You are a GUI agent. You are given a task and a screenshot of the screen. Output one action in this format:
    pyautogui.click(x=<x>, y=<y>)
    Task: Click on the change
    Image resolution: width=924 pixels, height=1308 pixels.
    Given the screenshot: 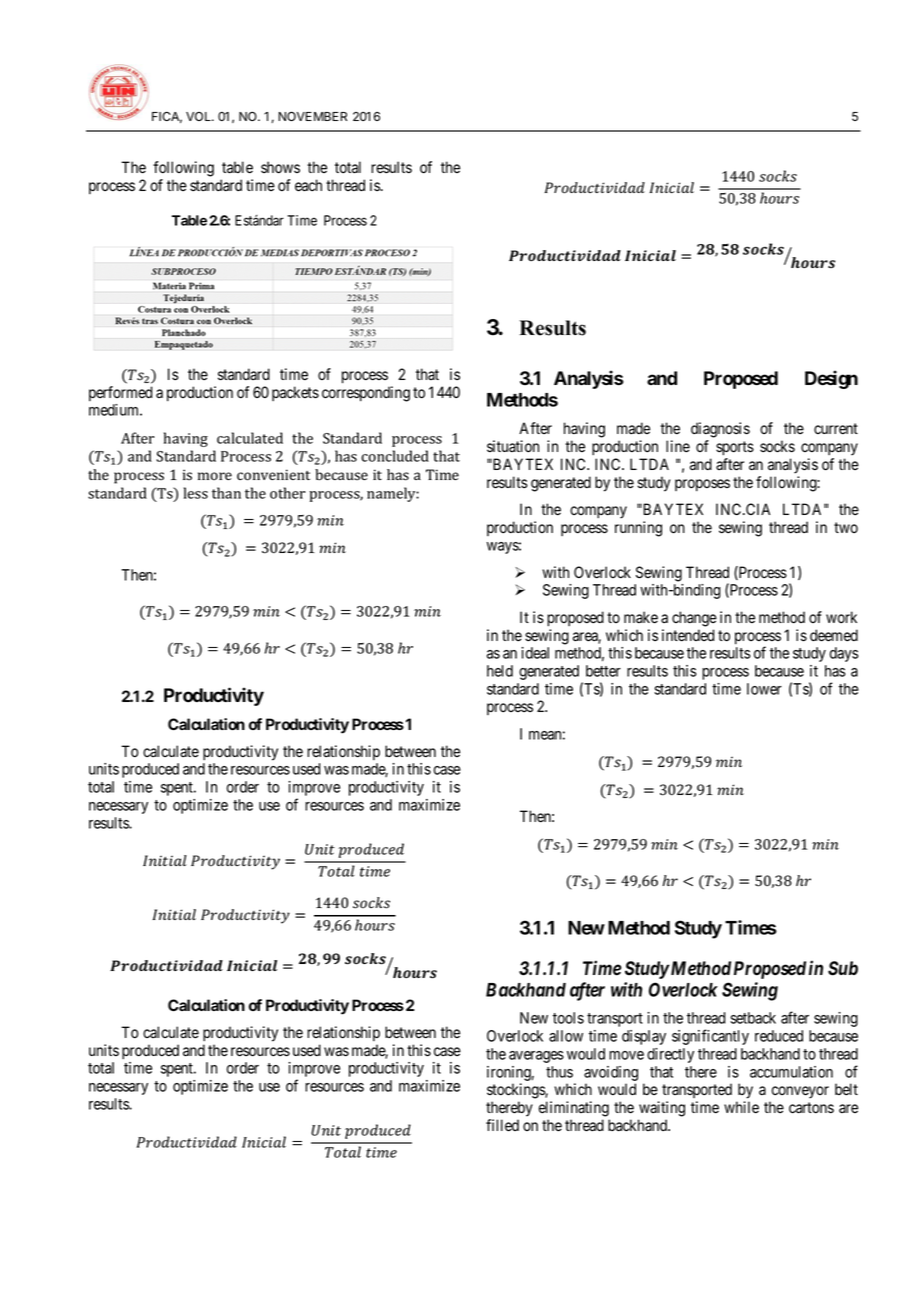 What is the action you would take?
    pyautogui.click(x=694, y=619)
